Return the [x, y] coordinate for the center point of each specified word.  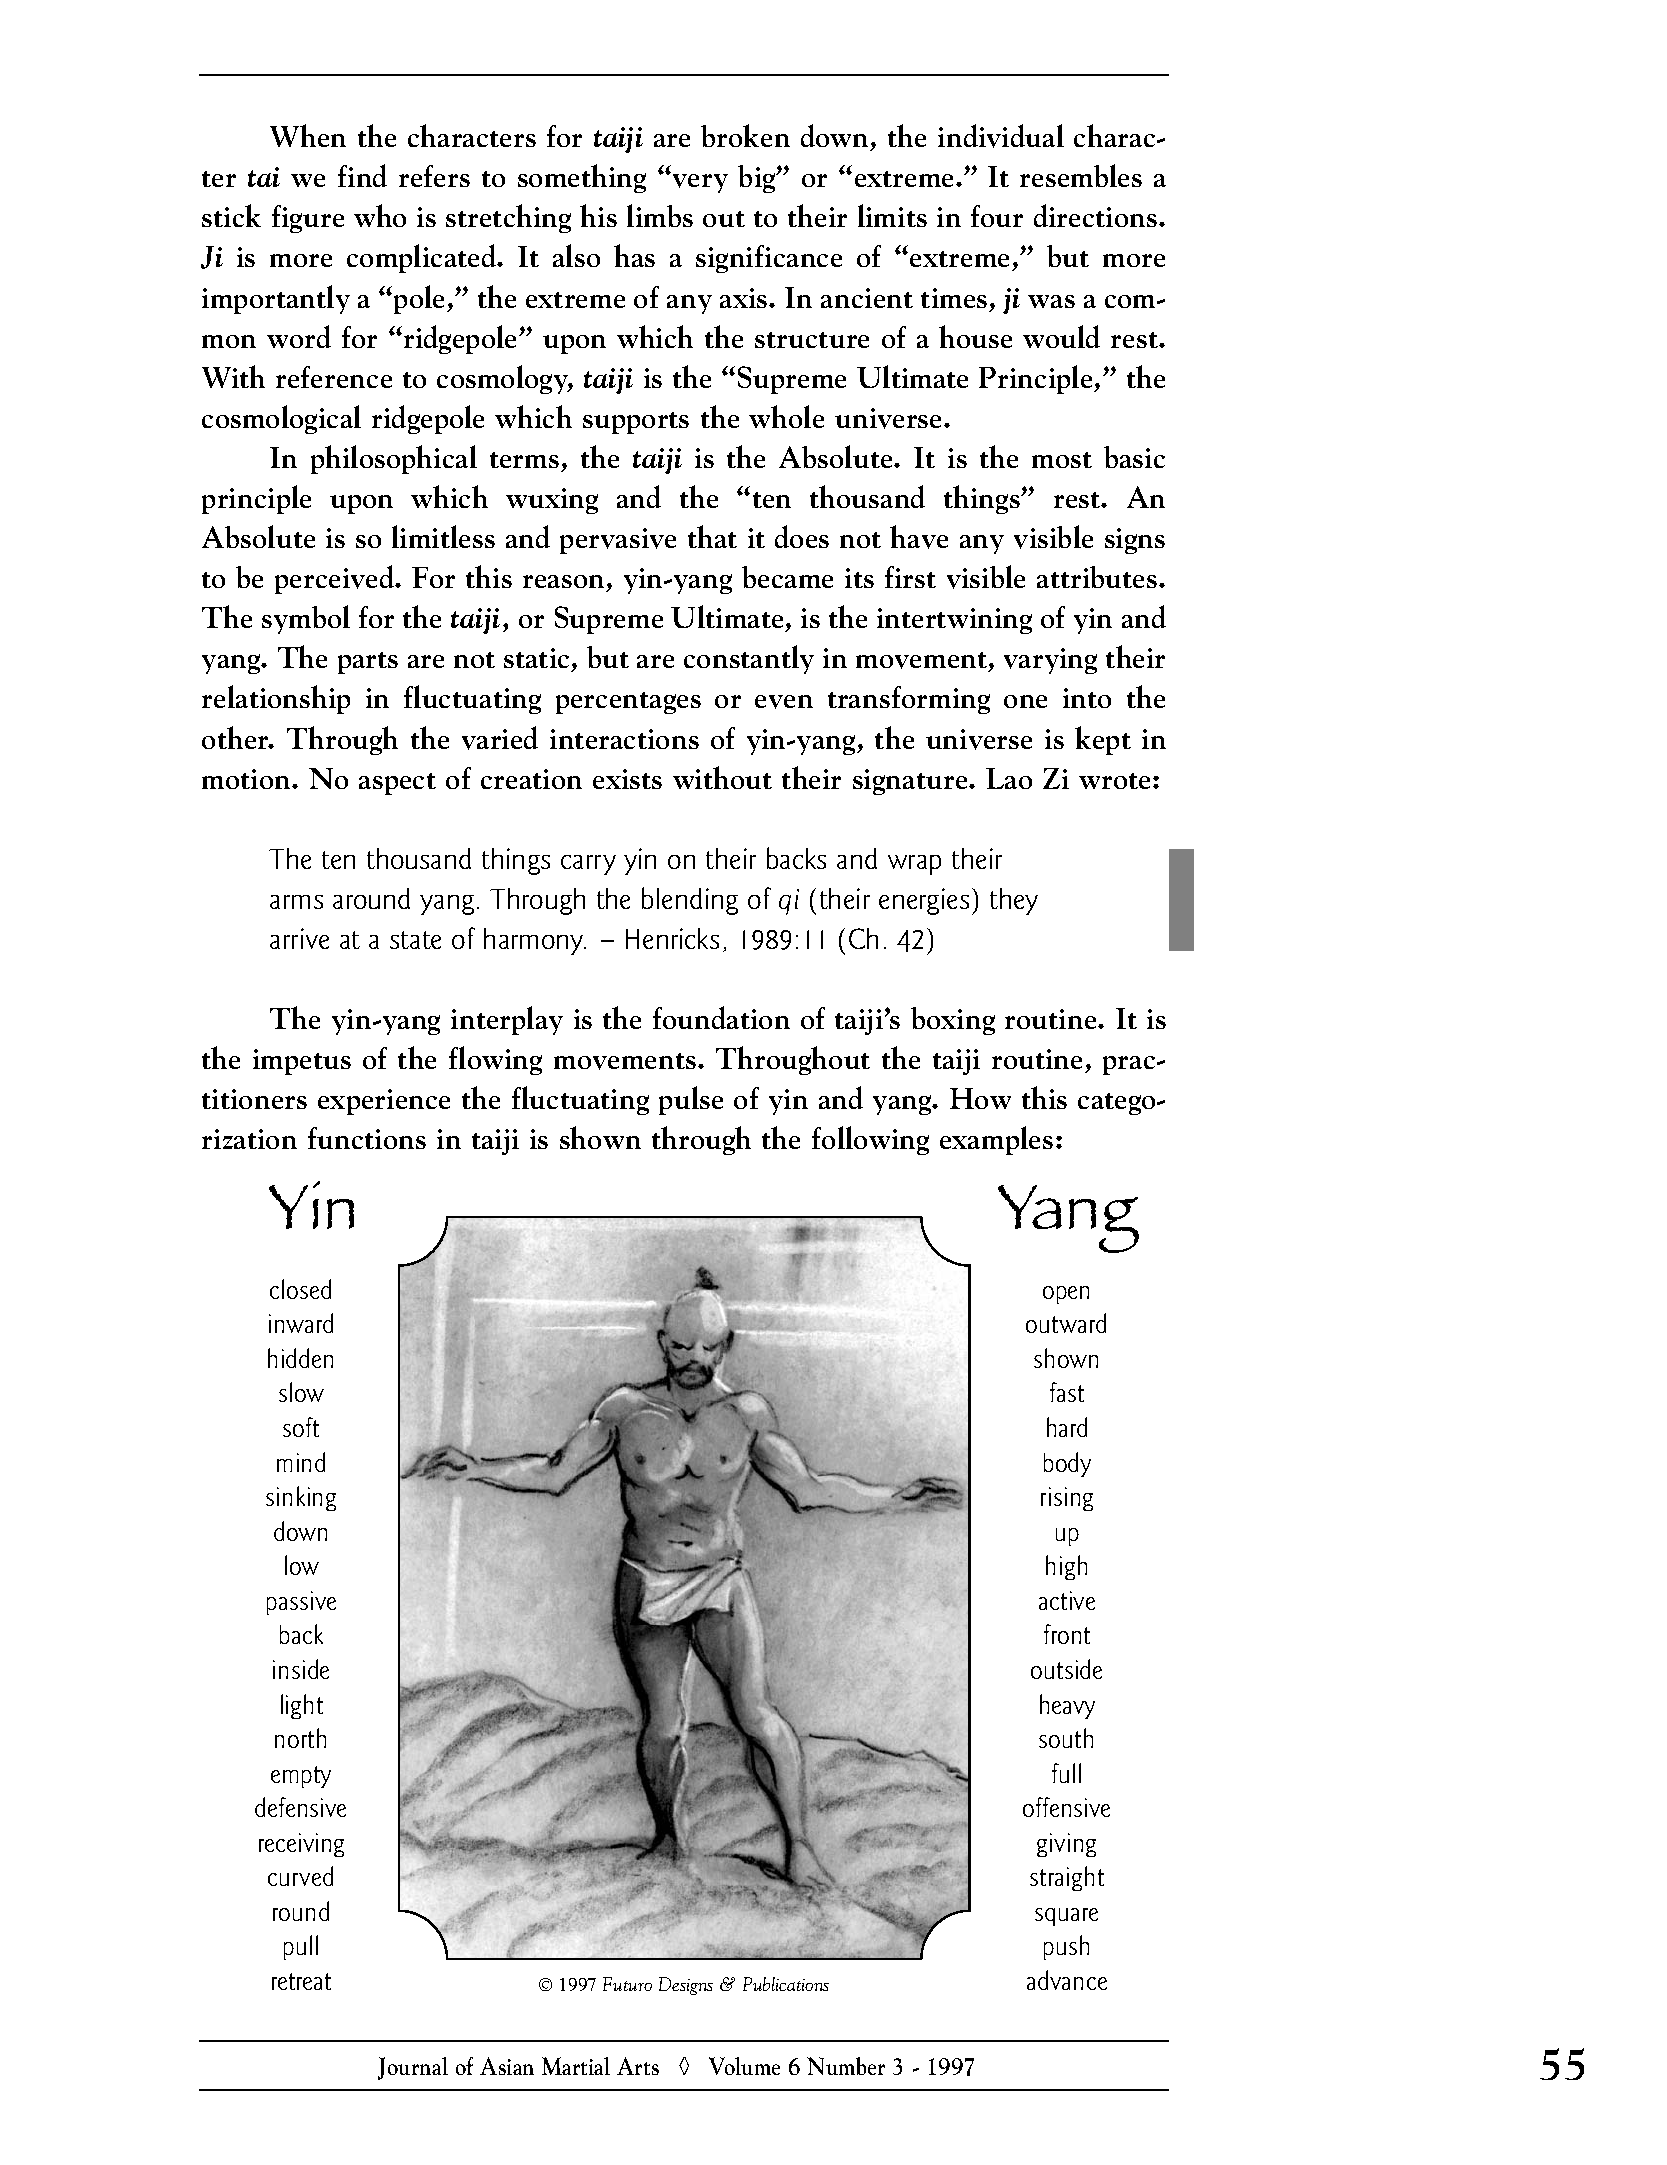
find [362, 175]
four [997, 216]
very [700, 183]
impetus [302, 1062]
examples [996, 1140]
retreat [301, 1981]
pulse [691, 1100]
